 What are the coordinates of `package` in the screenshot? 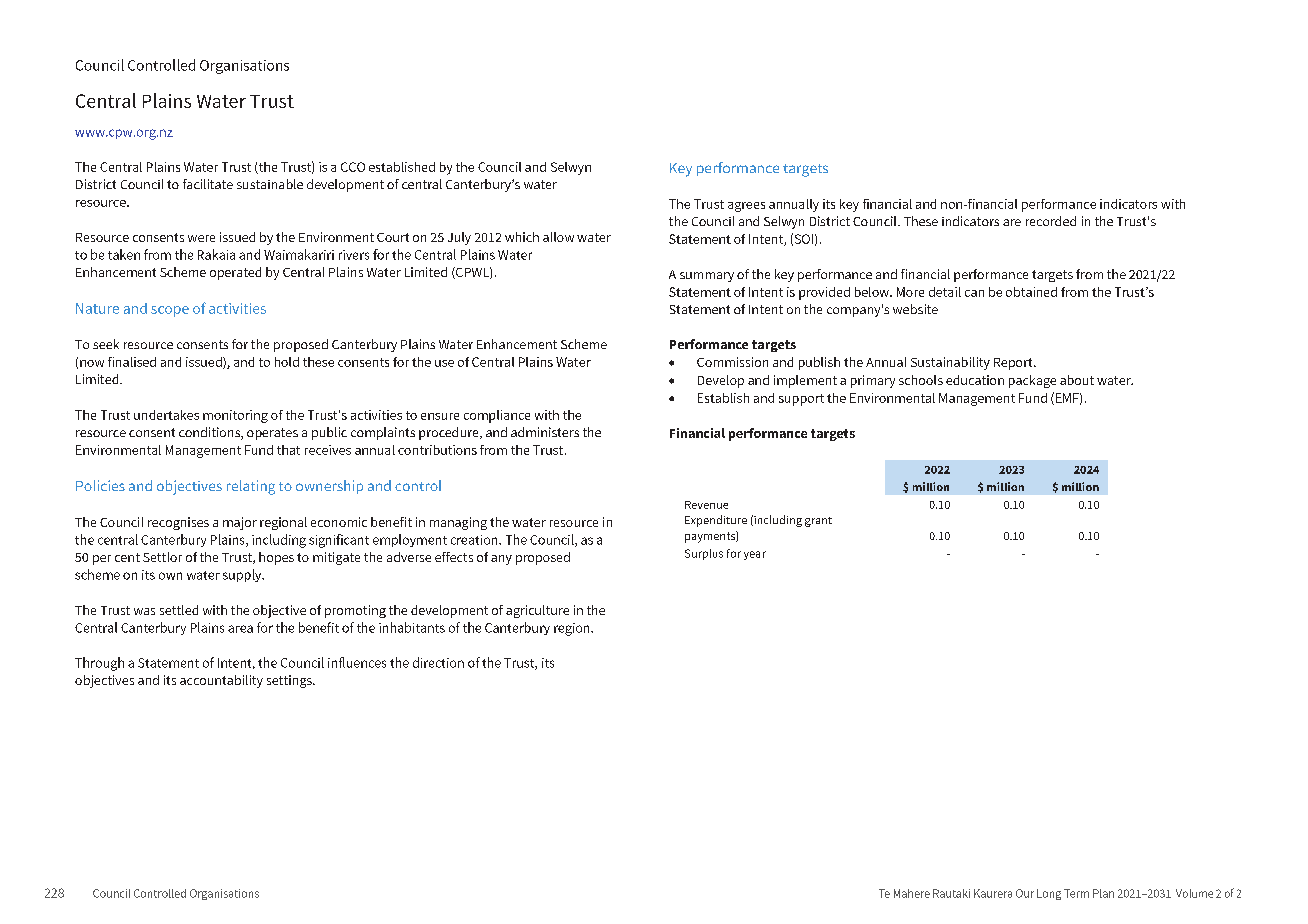 It's located at (1032, 381).
